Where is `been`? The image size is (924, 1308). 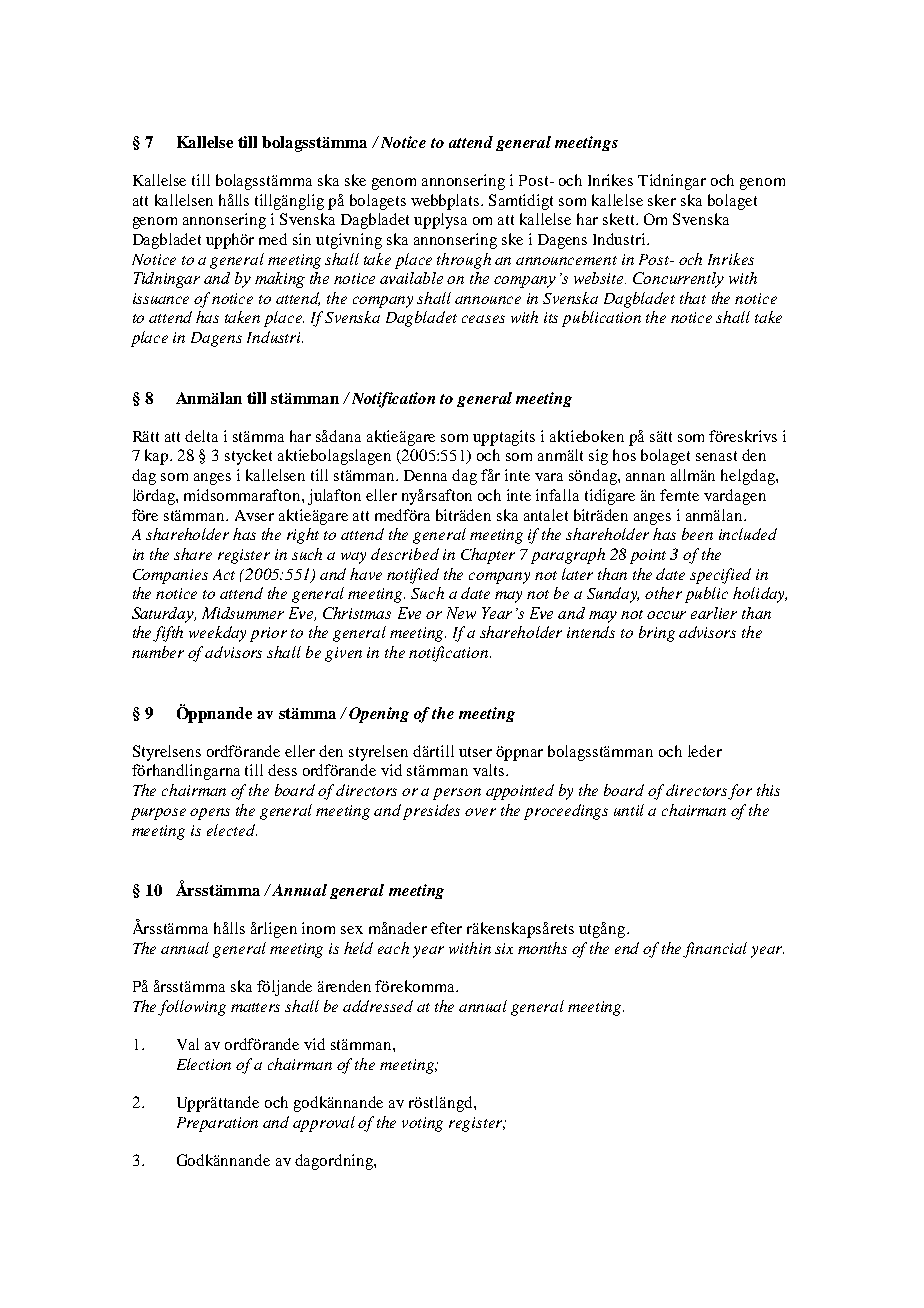
been is located at coordinates (697, 534).
